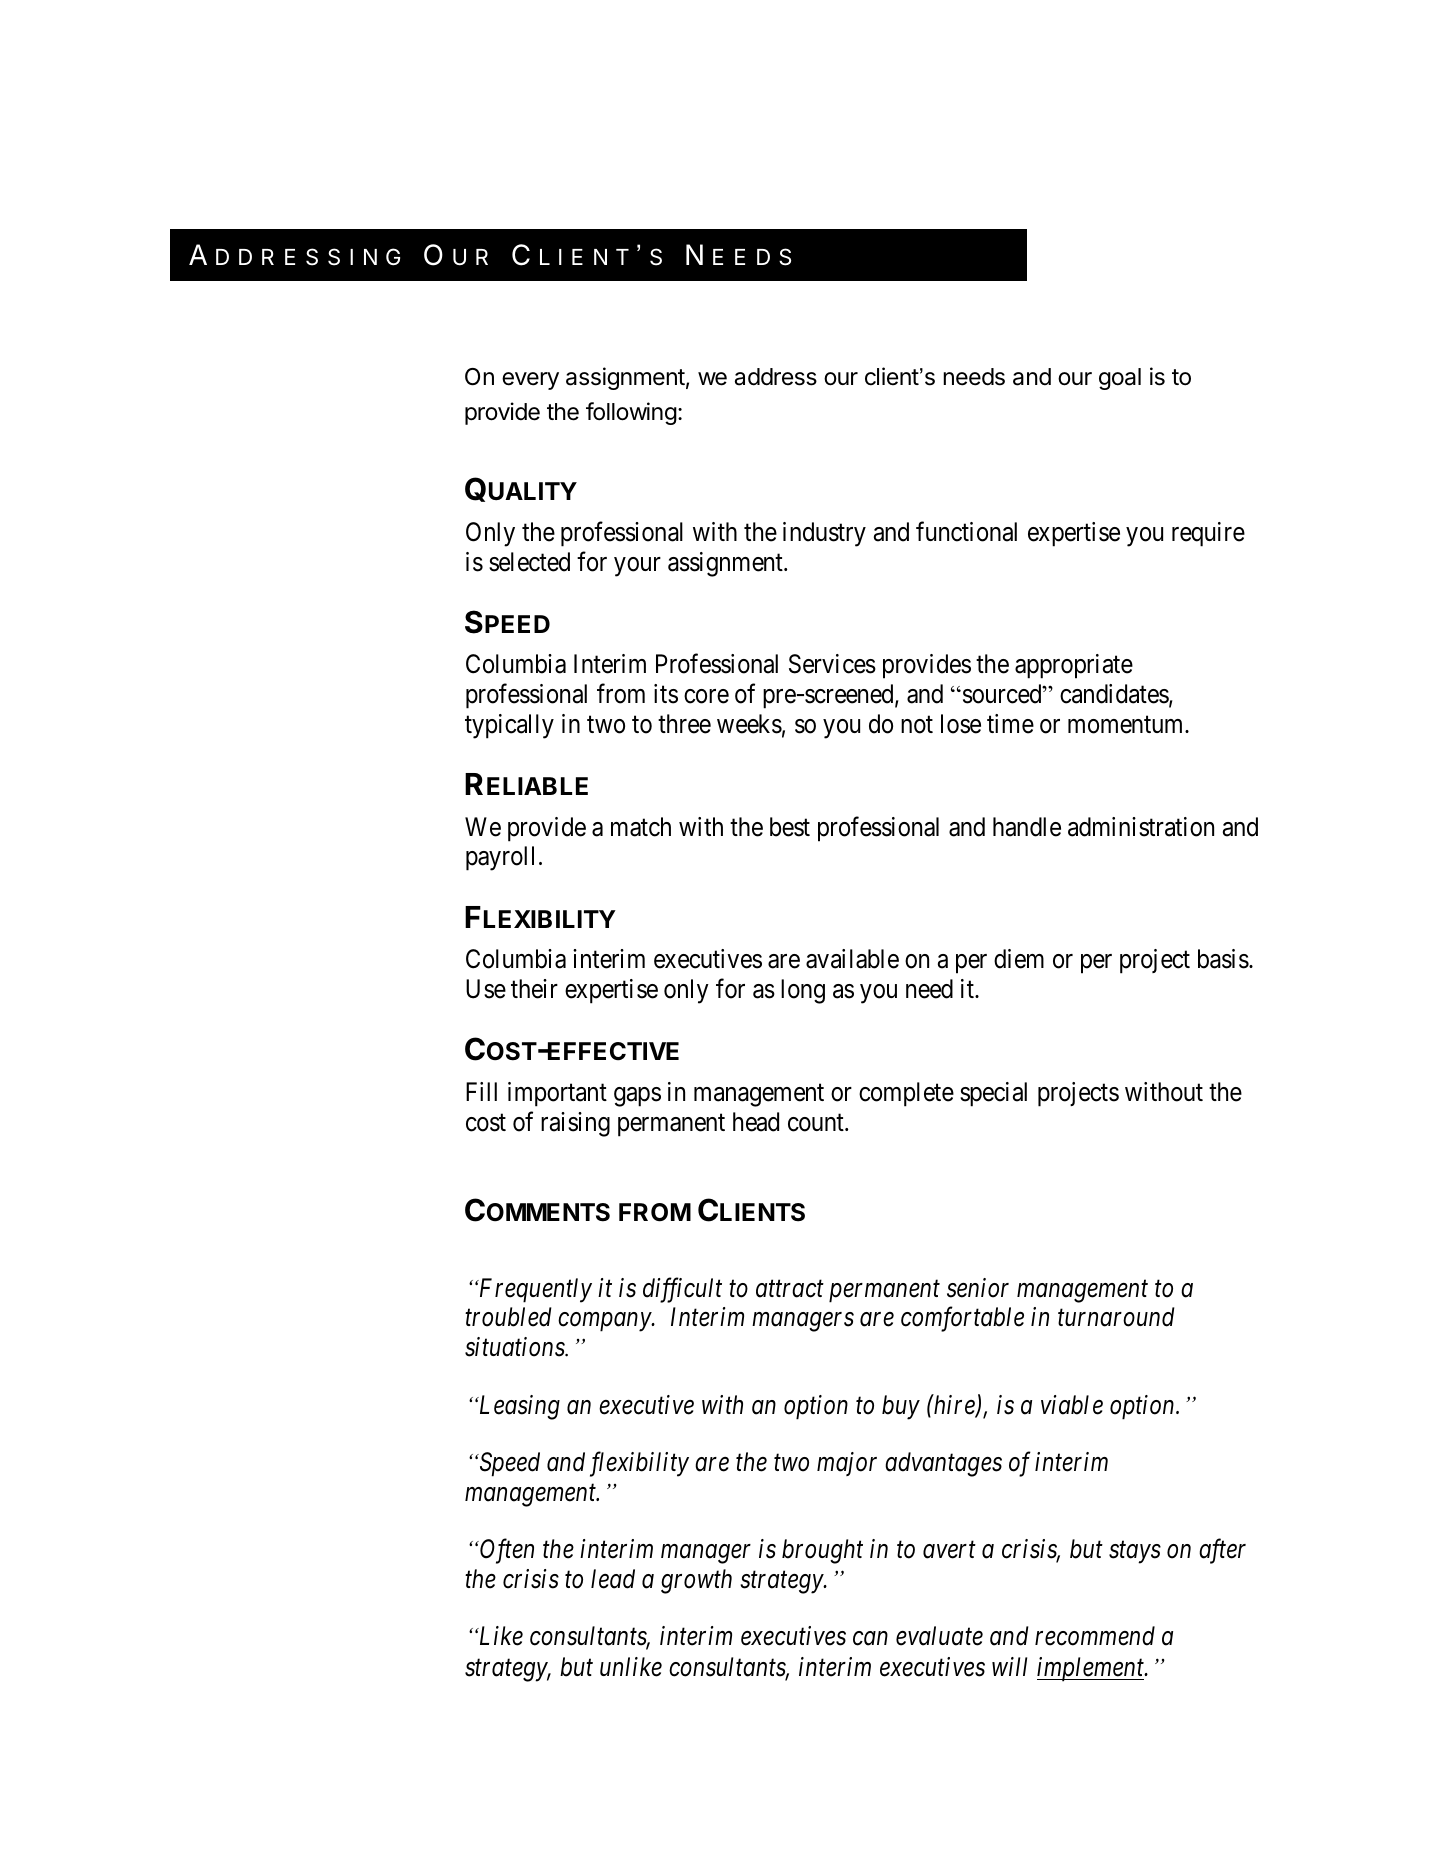  What do you see at coordinates (1120, 379) in the document?
I see `goal` at bounding box center [1120, 379].
